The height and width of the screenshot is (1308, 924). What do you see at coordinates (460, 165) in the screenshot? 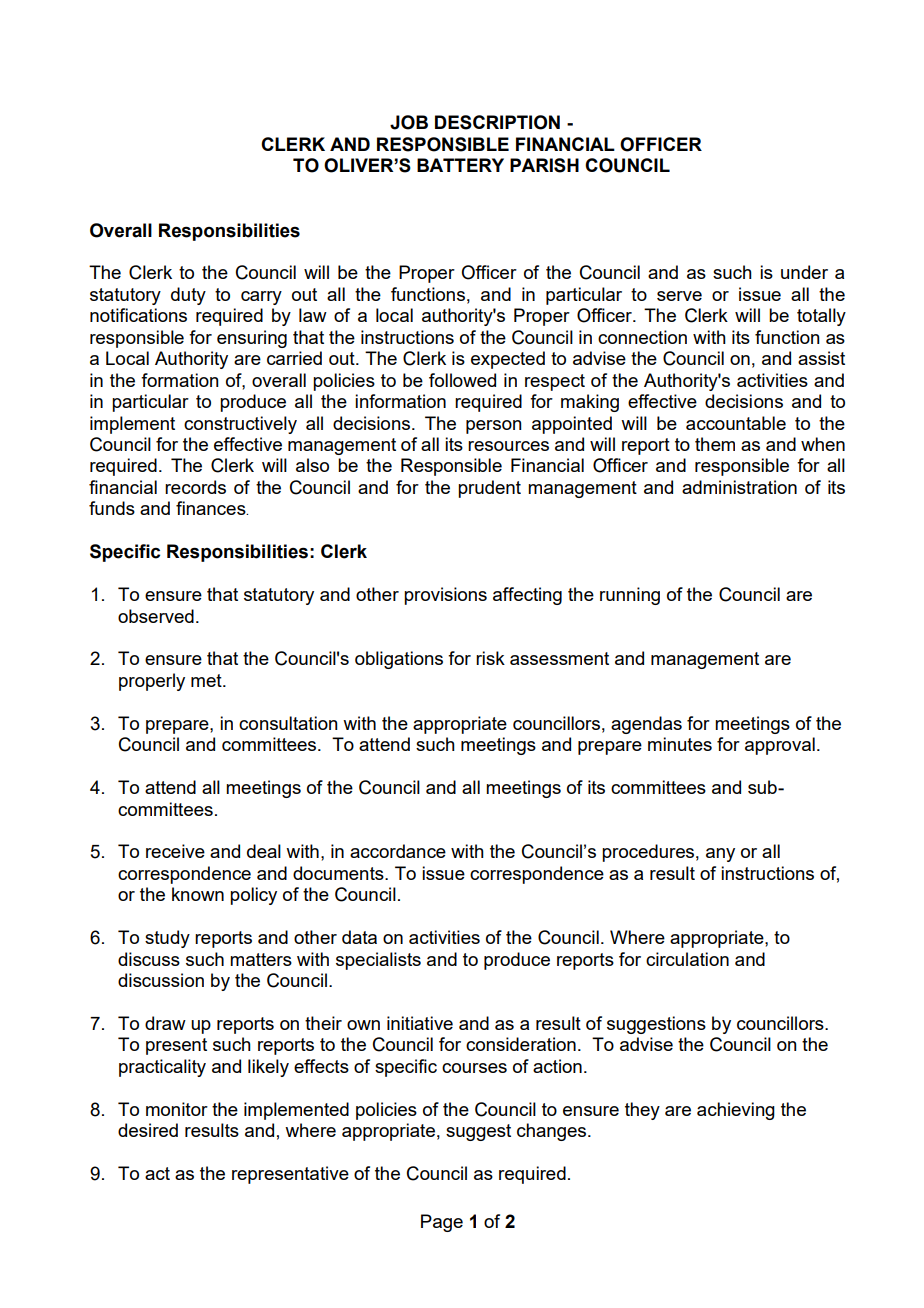
I see `BATTERY` at bounding box center [460, 165].
